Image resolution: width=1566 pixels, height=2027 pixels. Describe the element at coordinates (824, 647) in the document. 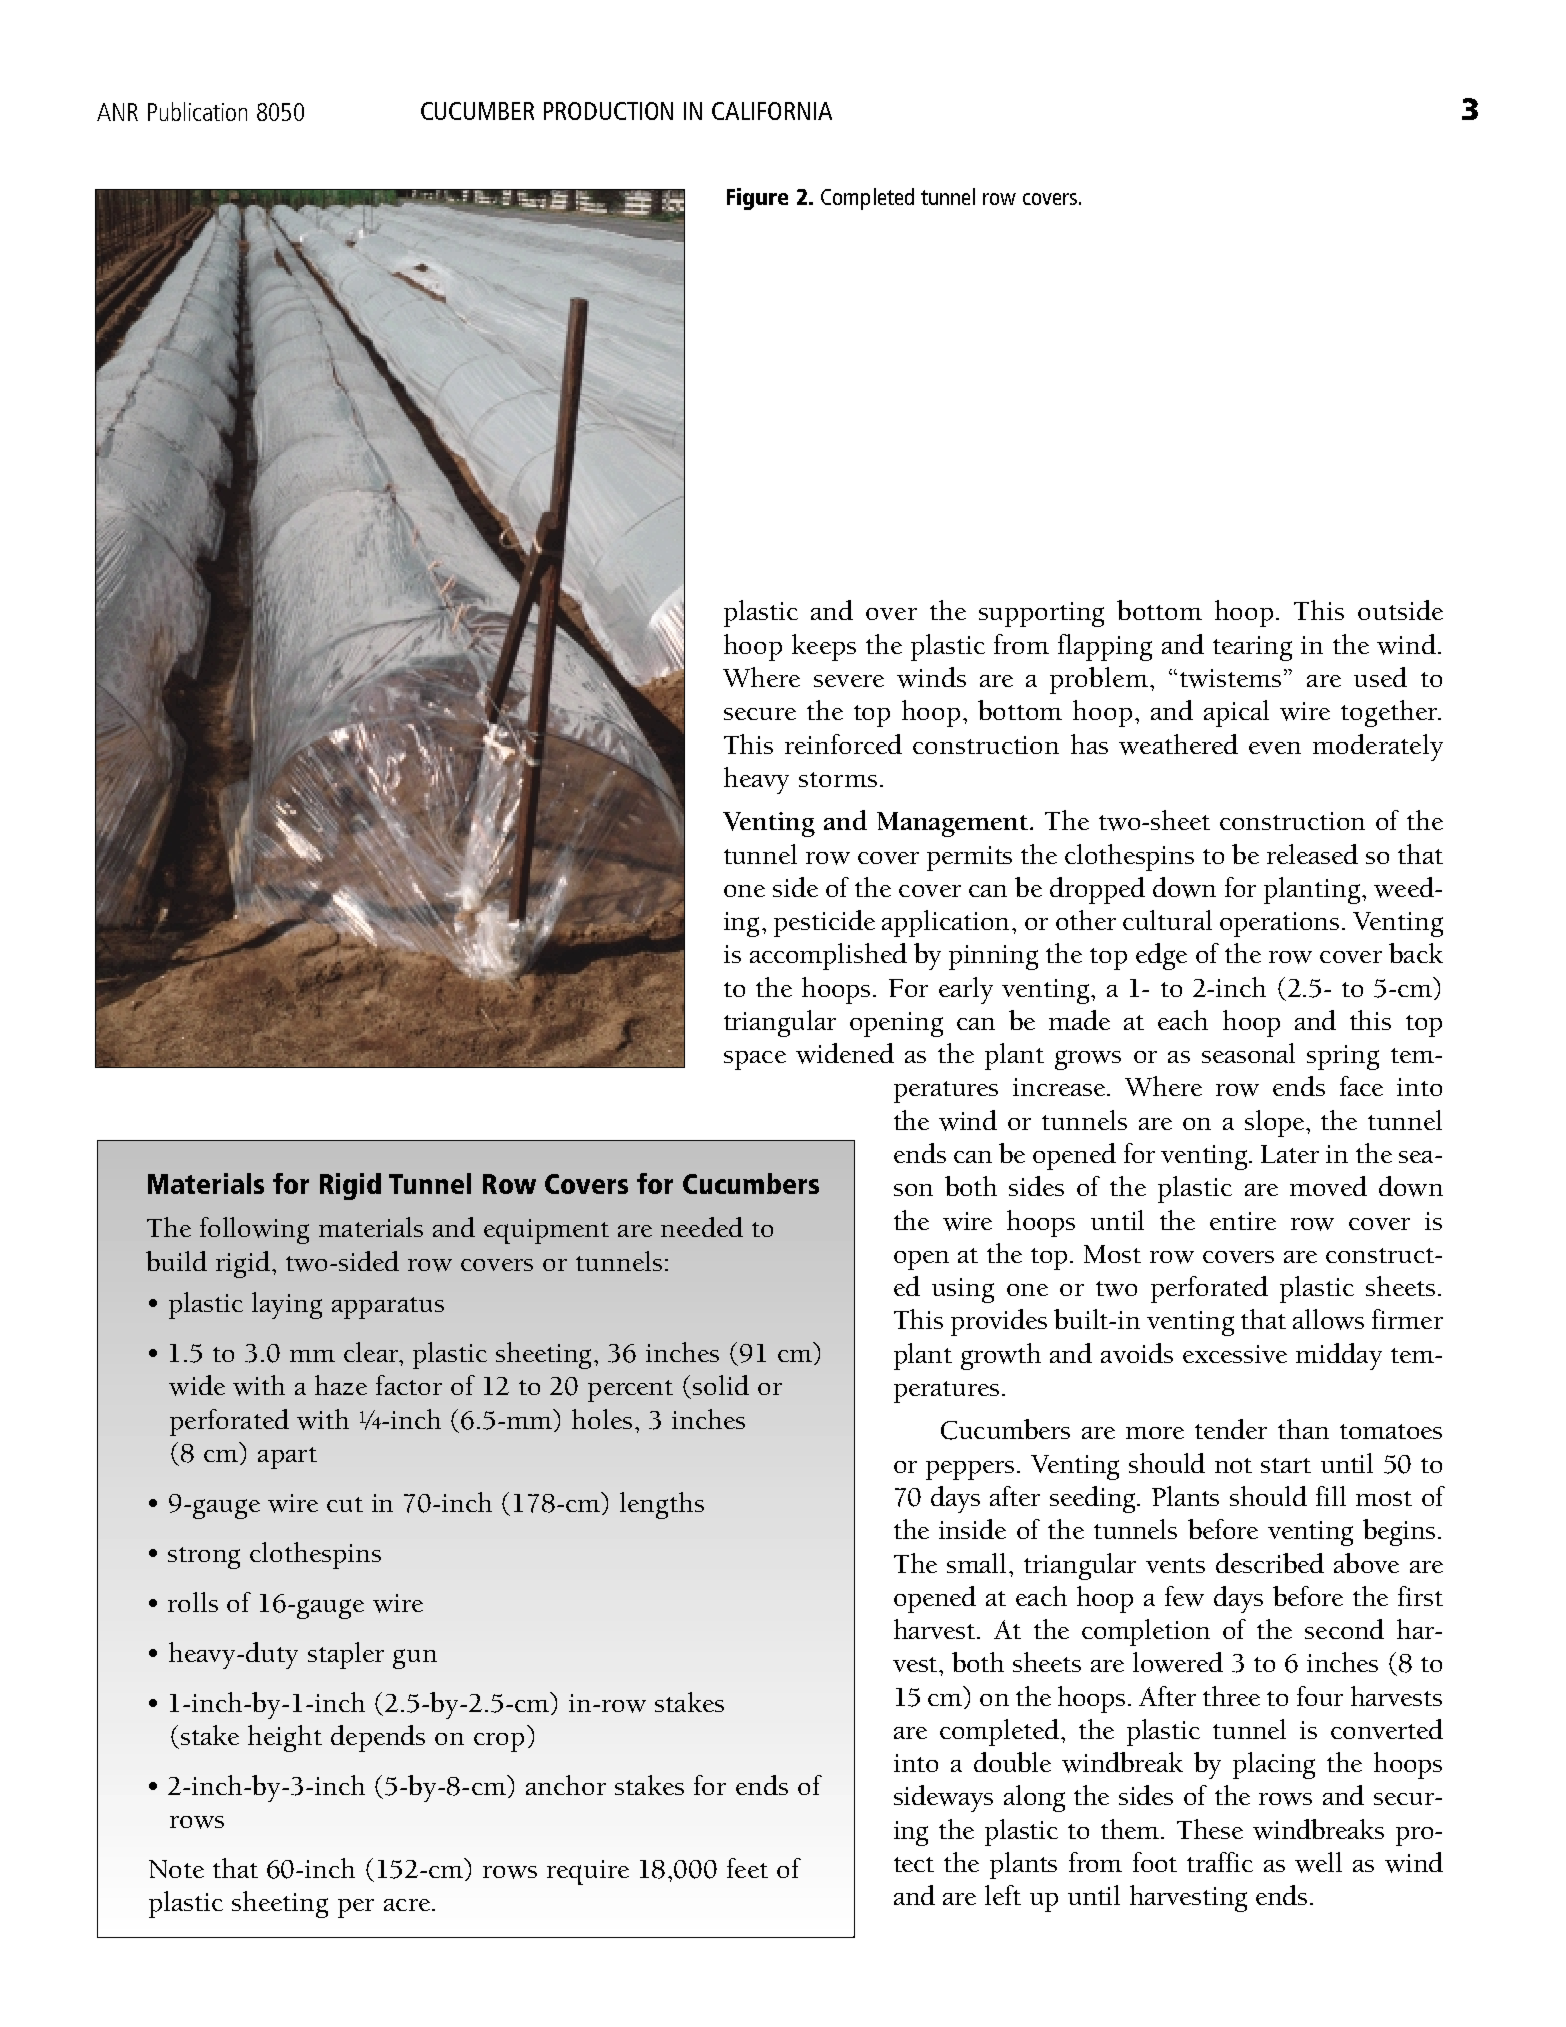

I see `keeps` at that location.
